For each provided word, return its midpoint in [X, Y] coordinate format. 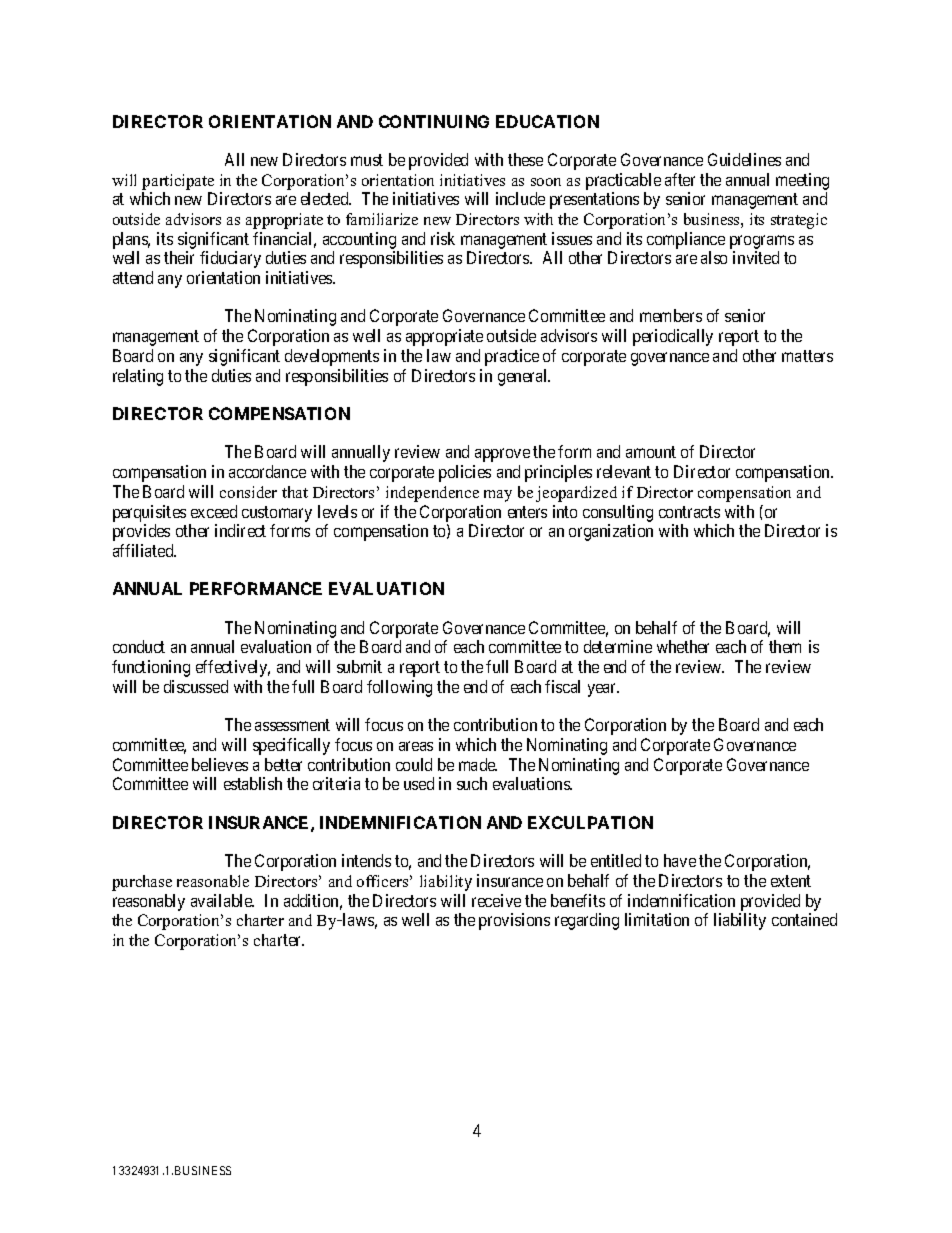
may [498, 496]
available [222, 900]
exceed [214, 511]
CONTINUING [434, 121]
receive [496, 900]
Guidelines [744, 159]
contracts [689, 512]
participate [178, 182]
